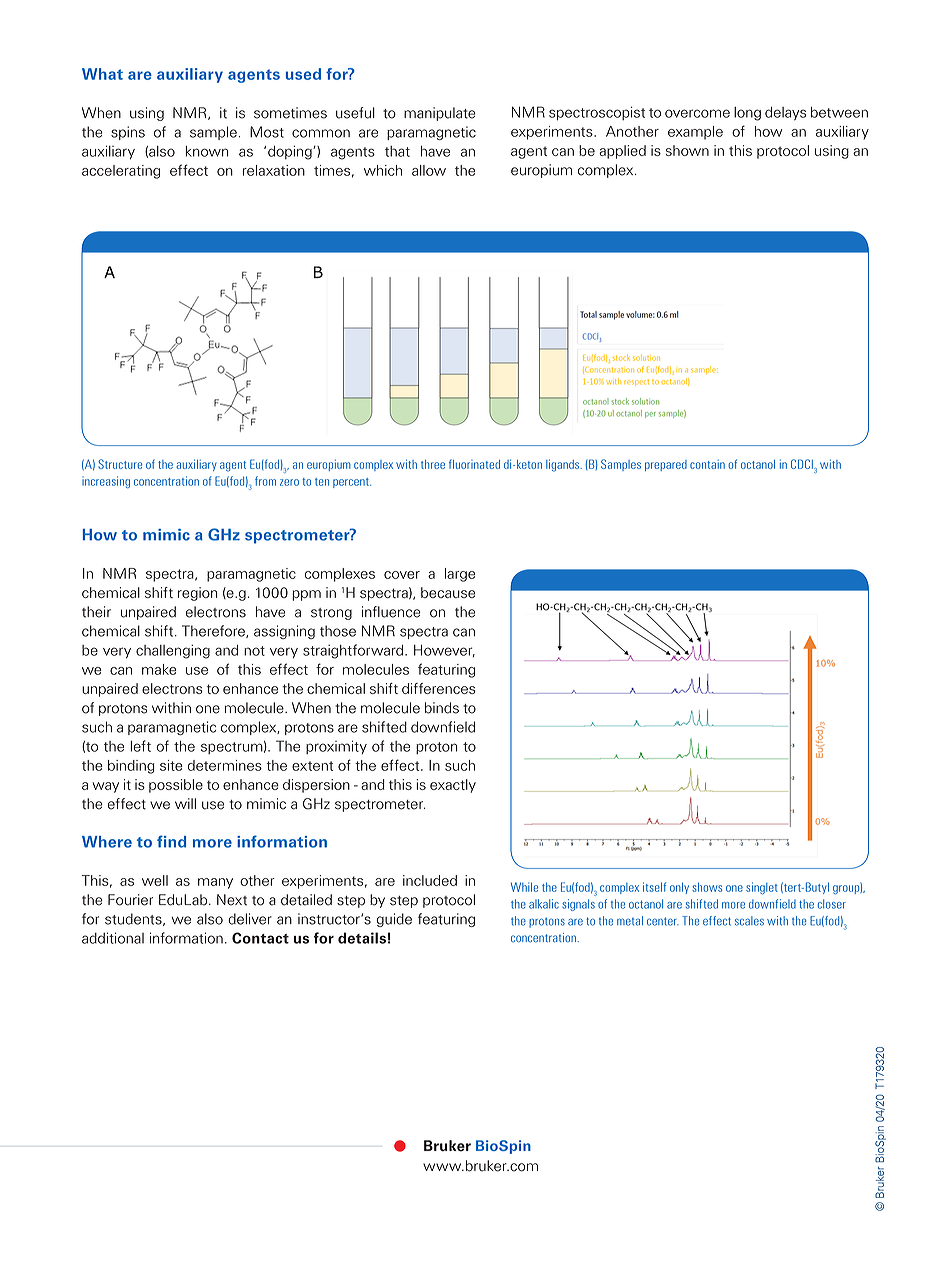 The image size is (952, 1265). I want to click on large, so click(460, 575).
